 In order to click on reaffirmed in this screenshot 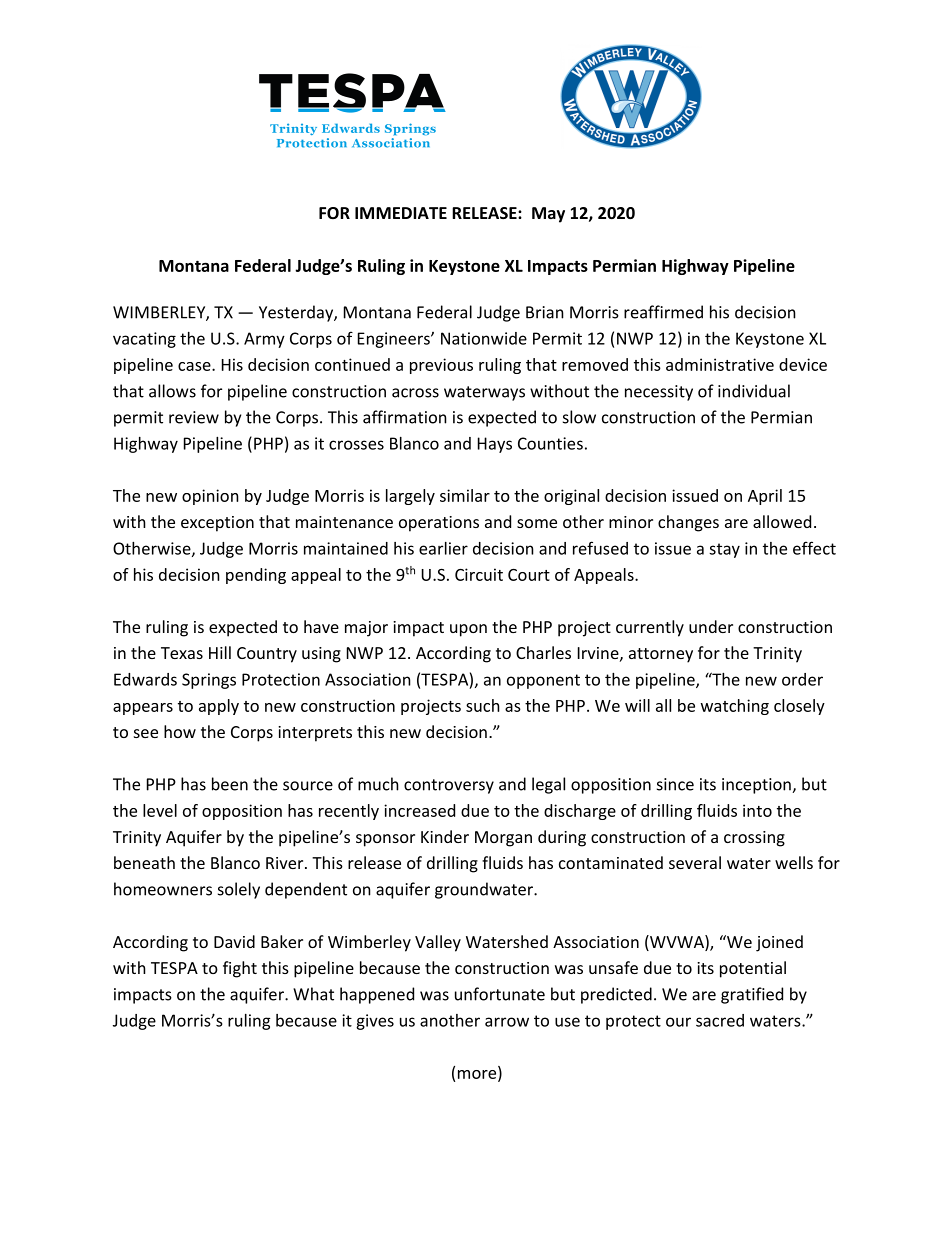, I will do `click(663, 312)`.
